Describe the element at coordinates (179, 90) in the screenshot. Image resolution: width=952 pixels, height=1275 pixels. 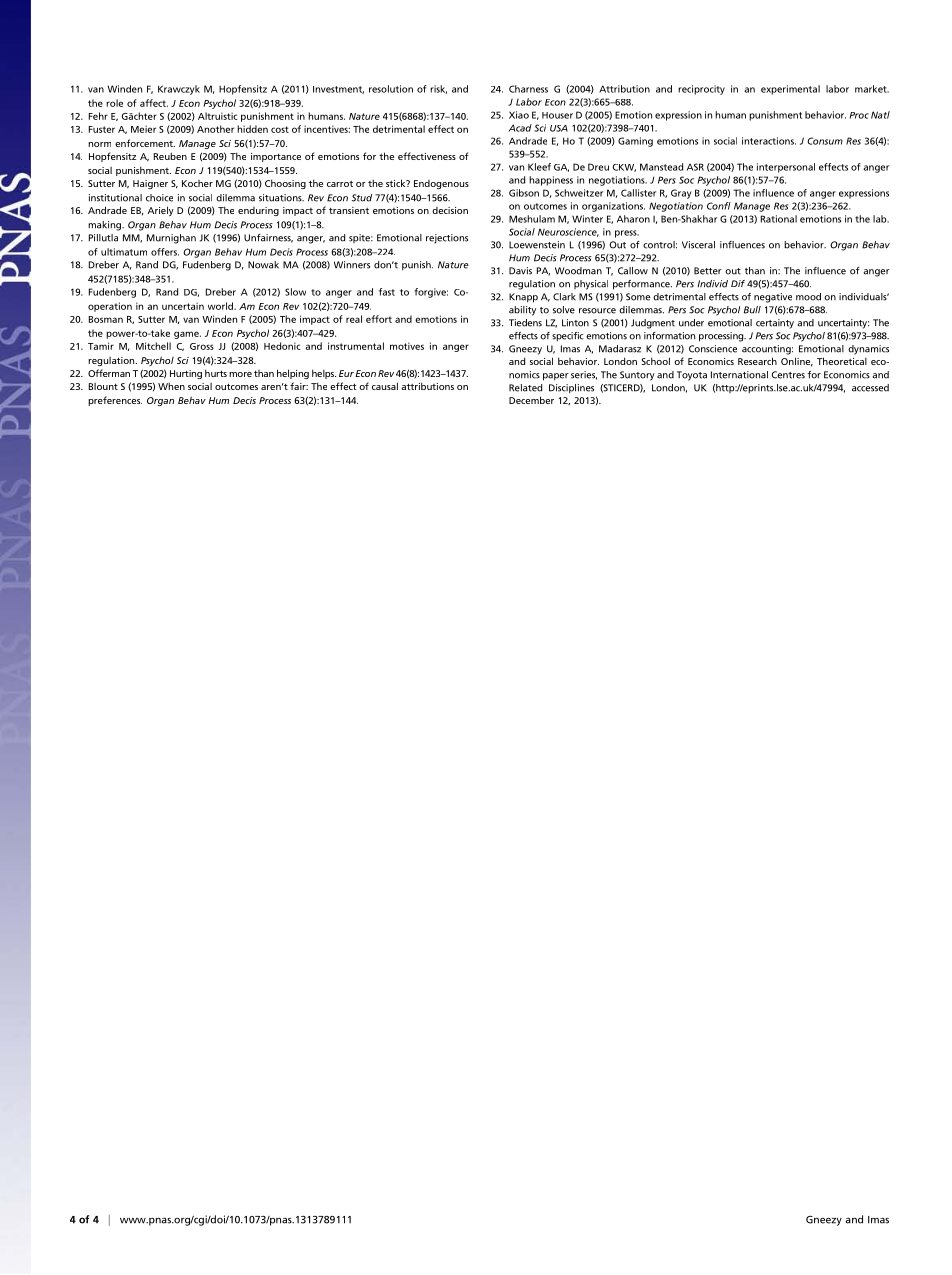
I see `Krawczyk` at that location.
